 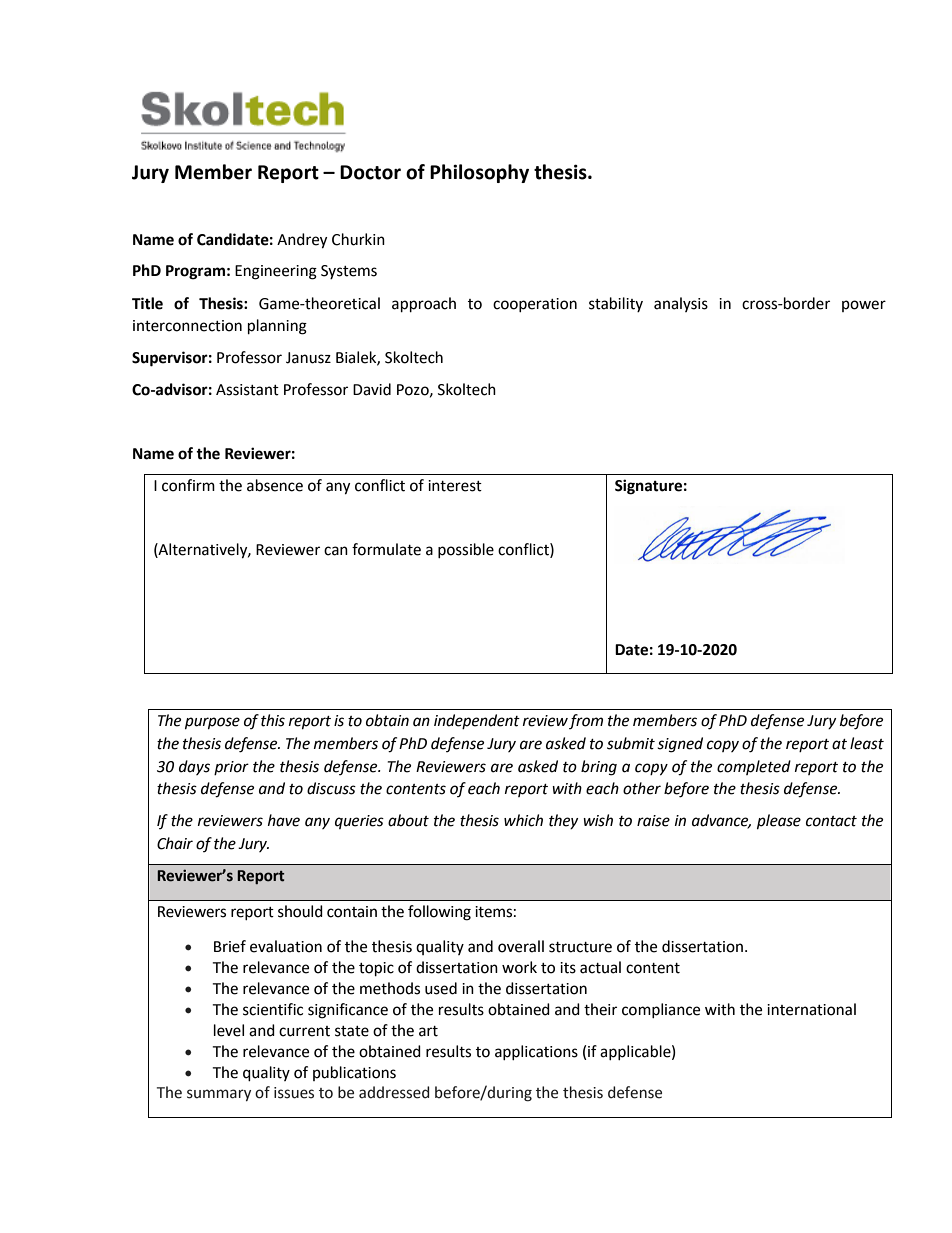 What do you see at coordinates (864, 306) in the screenshot?
I see `power` at bounding box center [864, 306].
